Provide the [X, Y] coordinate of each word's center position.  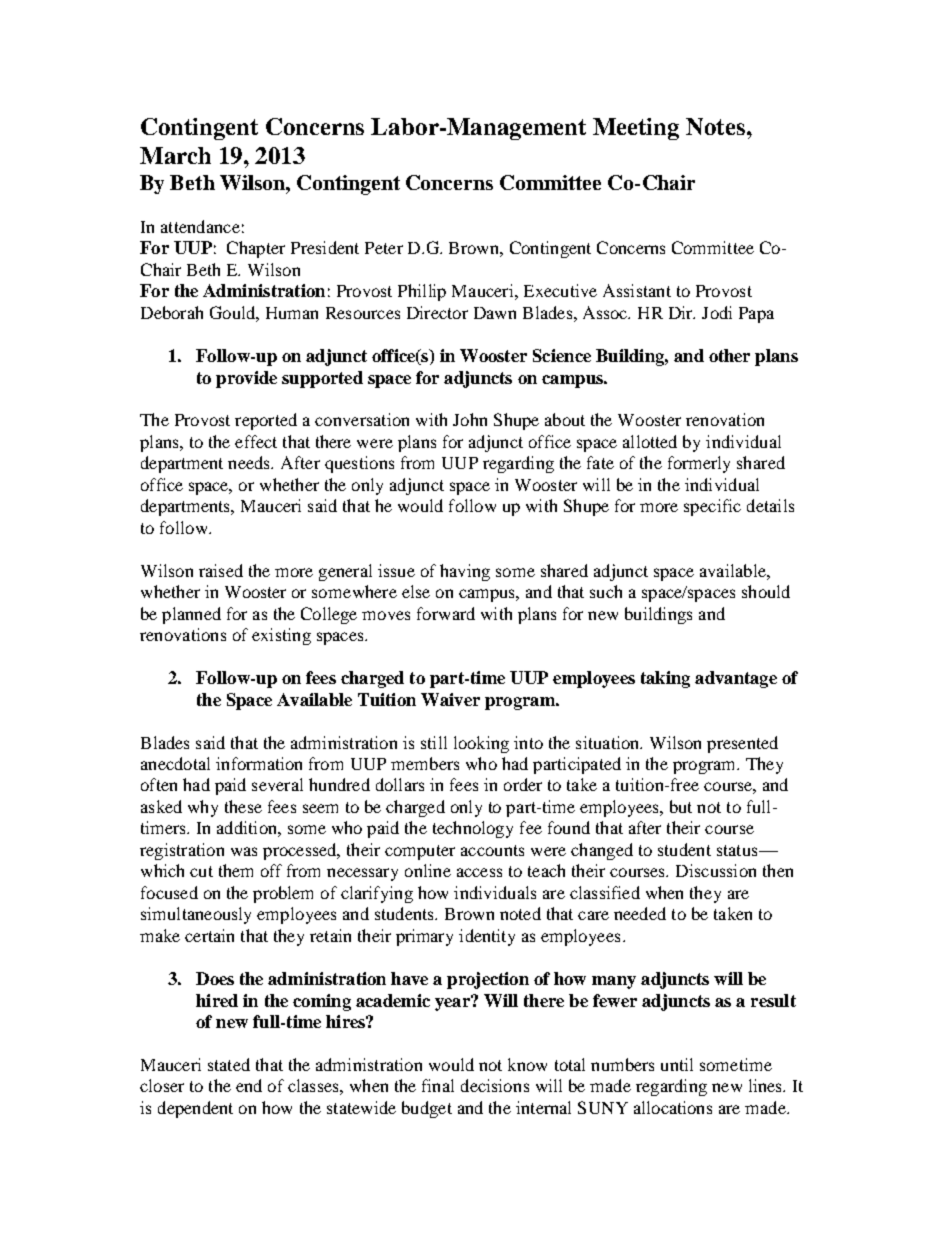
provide [246, 379]
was [244, 851]
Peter [384, 248]
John [470, 419]
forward [446, 613]
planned [191, 615]
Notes [715, 126]
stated [229, 1064]
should [766, 591]
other [729, 355]
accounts [492, 850]
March [175, 155]
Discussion [716, 870]
